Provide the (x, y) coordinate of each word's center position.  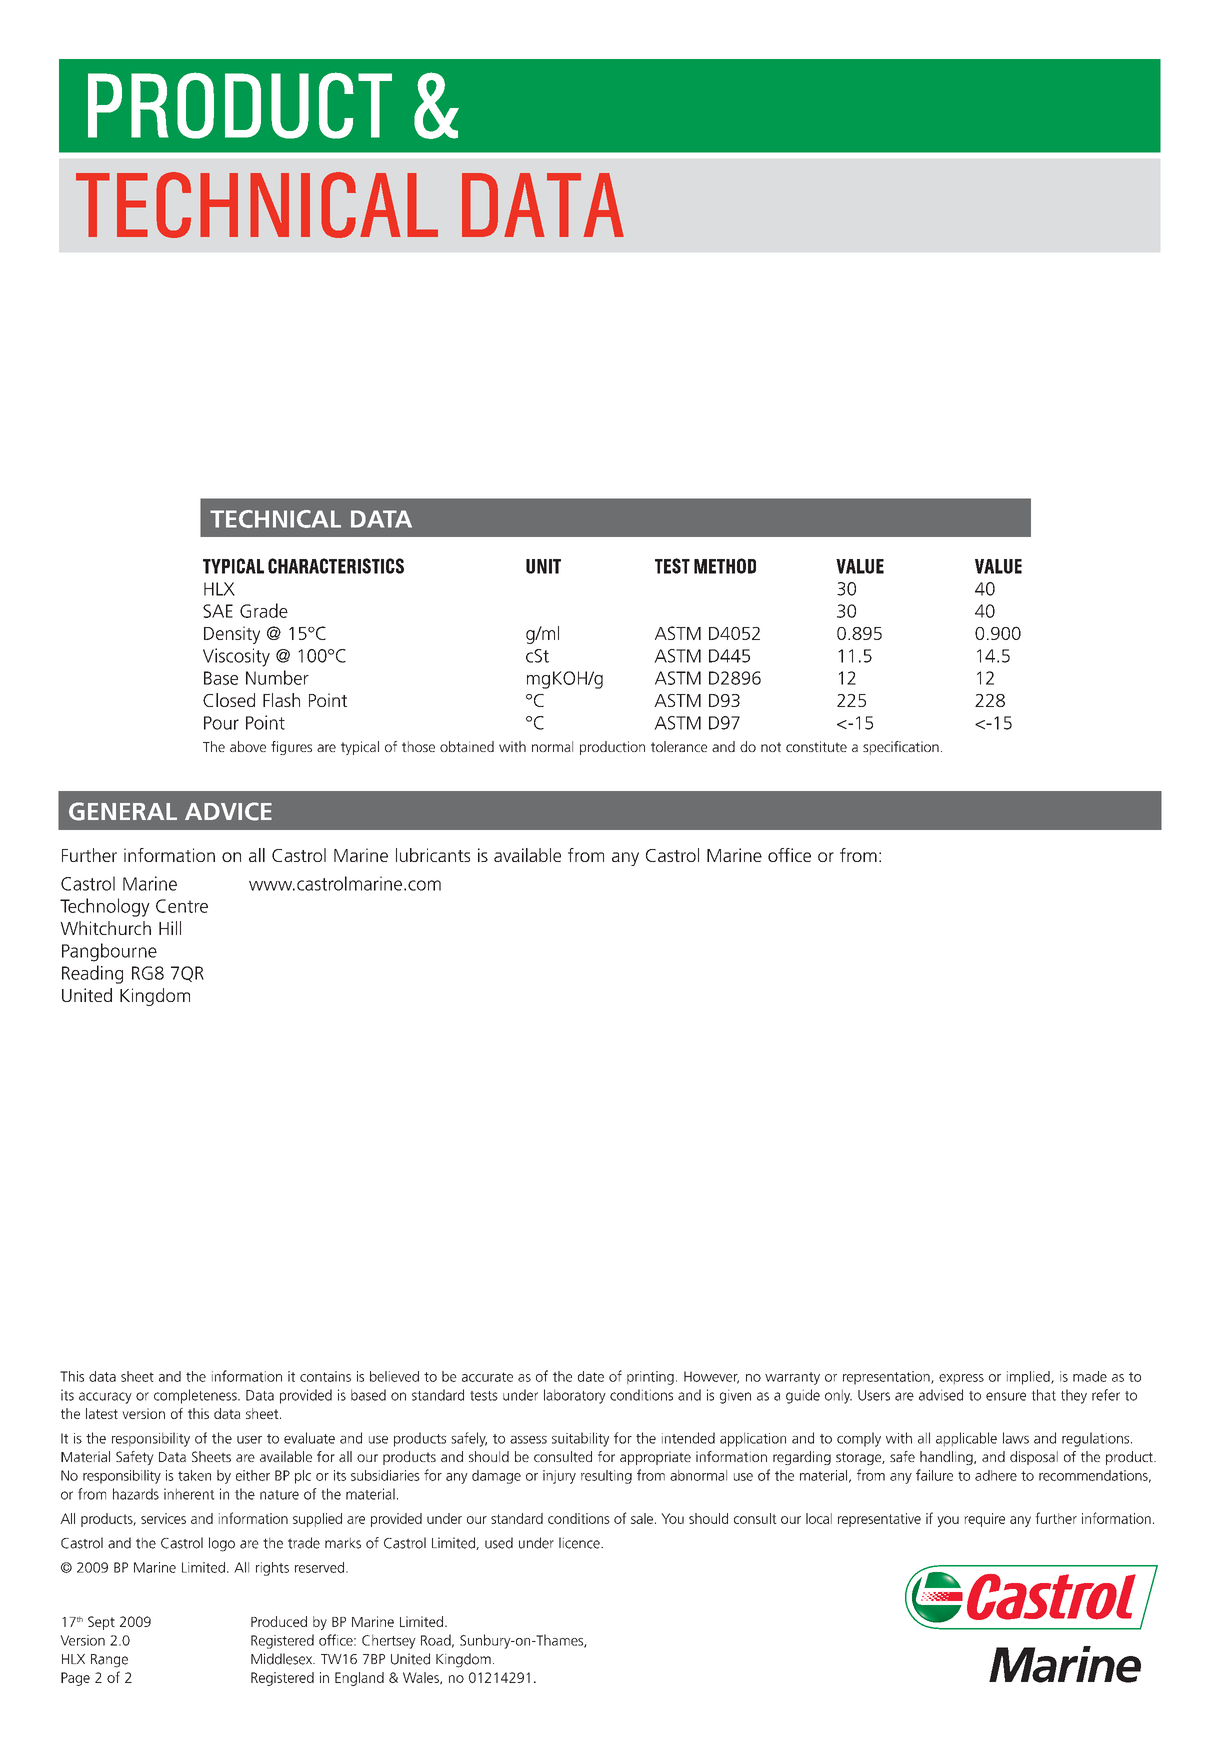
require (984, 1520)
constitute (816, 746)
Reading (92, 974)
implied (1029, 1378)
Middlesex (282, 1659)
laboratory (575, 1396)
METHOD (725, 566)
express (961, 1379)
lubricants (433, 855)
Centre (182, 906)
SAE (218, 611)
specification (901, 748)
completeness (196, 1396)
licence (580, 1543)
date (591, 1376)
